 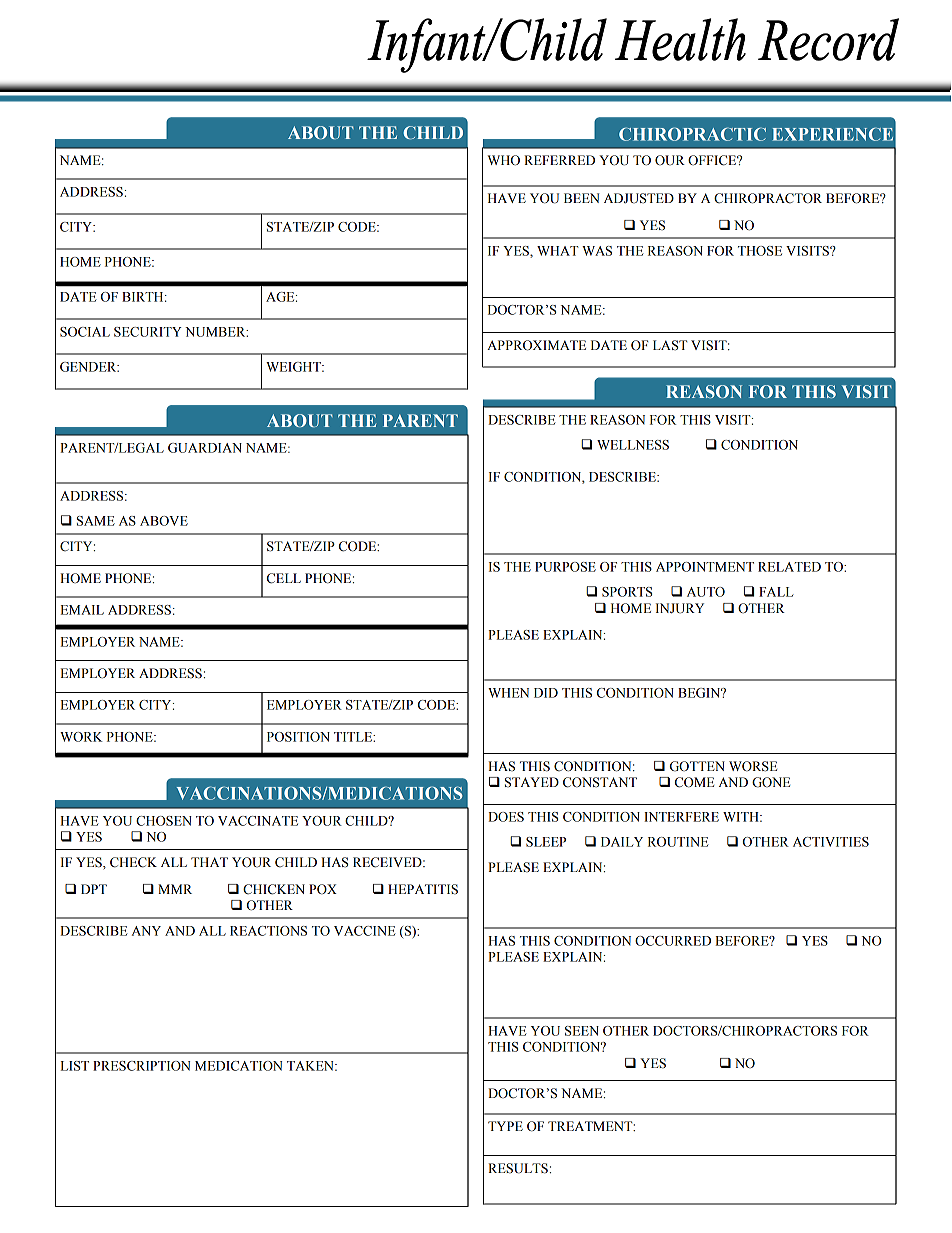 What do you see at coordinates (503, 160) in the screenshot?
I see `WHO` at bounding box center [503, 160].
